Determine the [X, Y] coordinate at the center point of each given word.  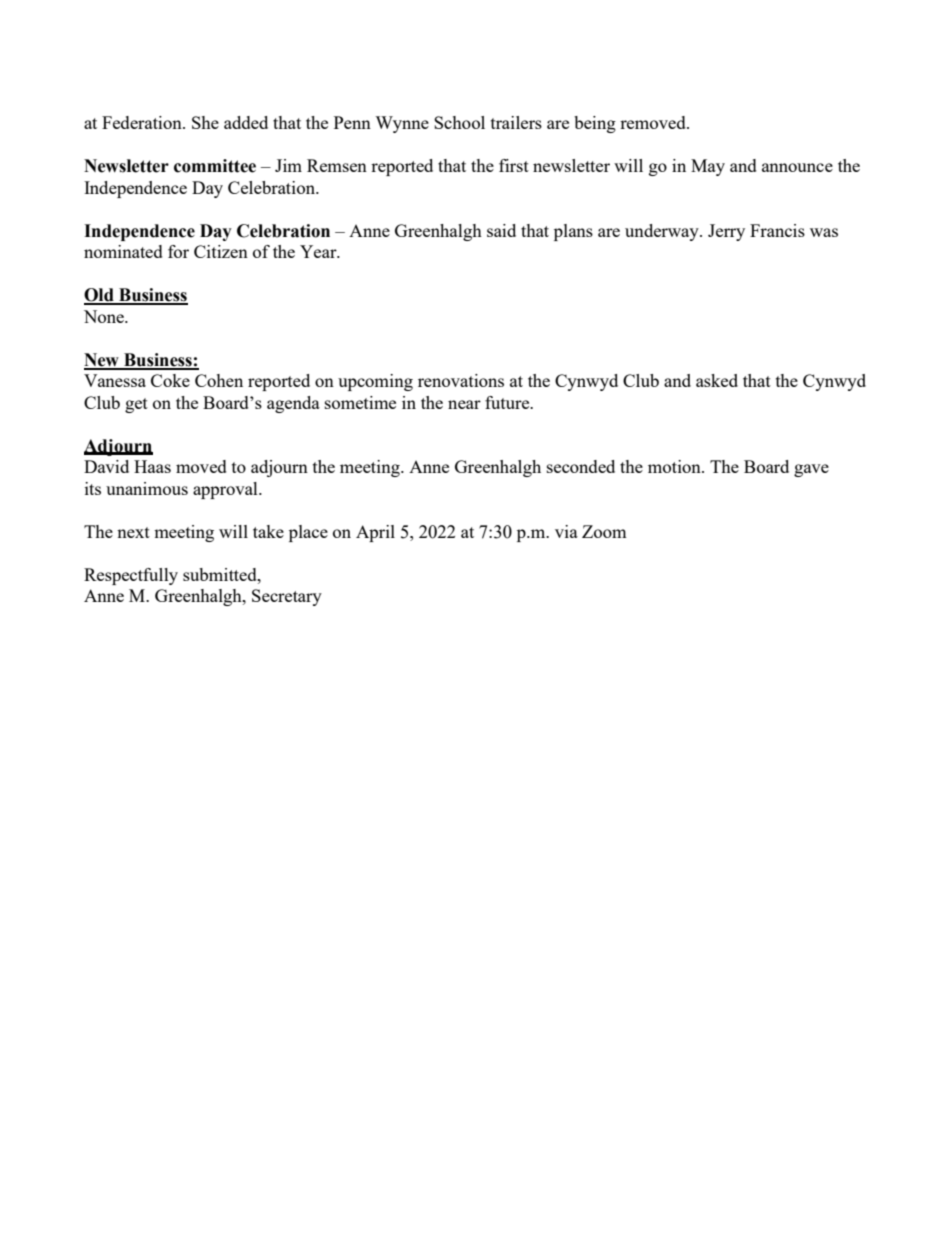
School [459, 122]
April [375, 533]
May [708, 167]
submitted [221, 574]
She [205, 122]
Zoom [604, 531]
